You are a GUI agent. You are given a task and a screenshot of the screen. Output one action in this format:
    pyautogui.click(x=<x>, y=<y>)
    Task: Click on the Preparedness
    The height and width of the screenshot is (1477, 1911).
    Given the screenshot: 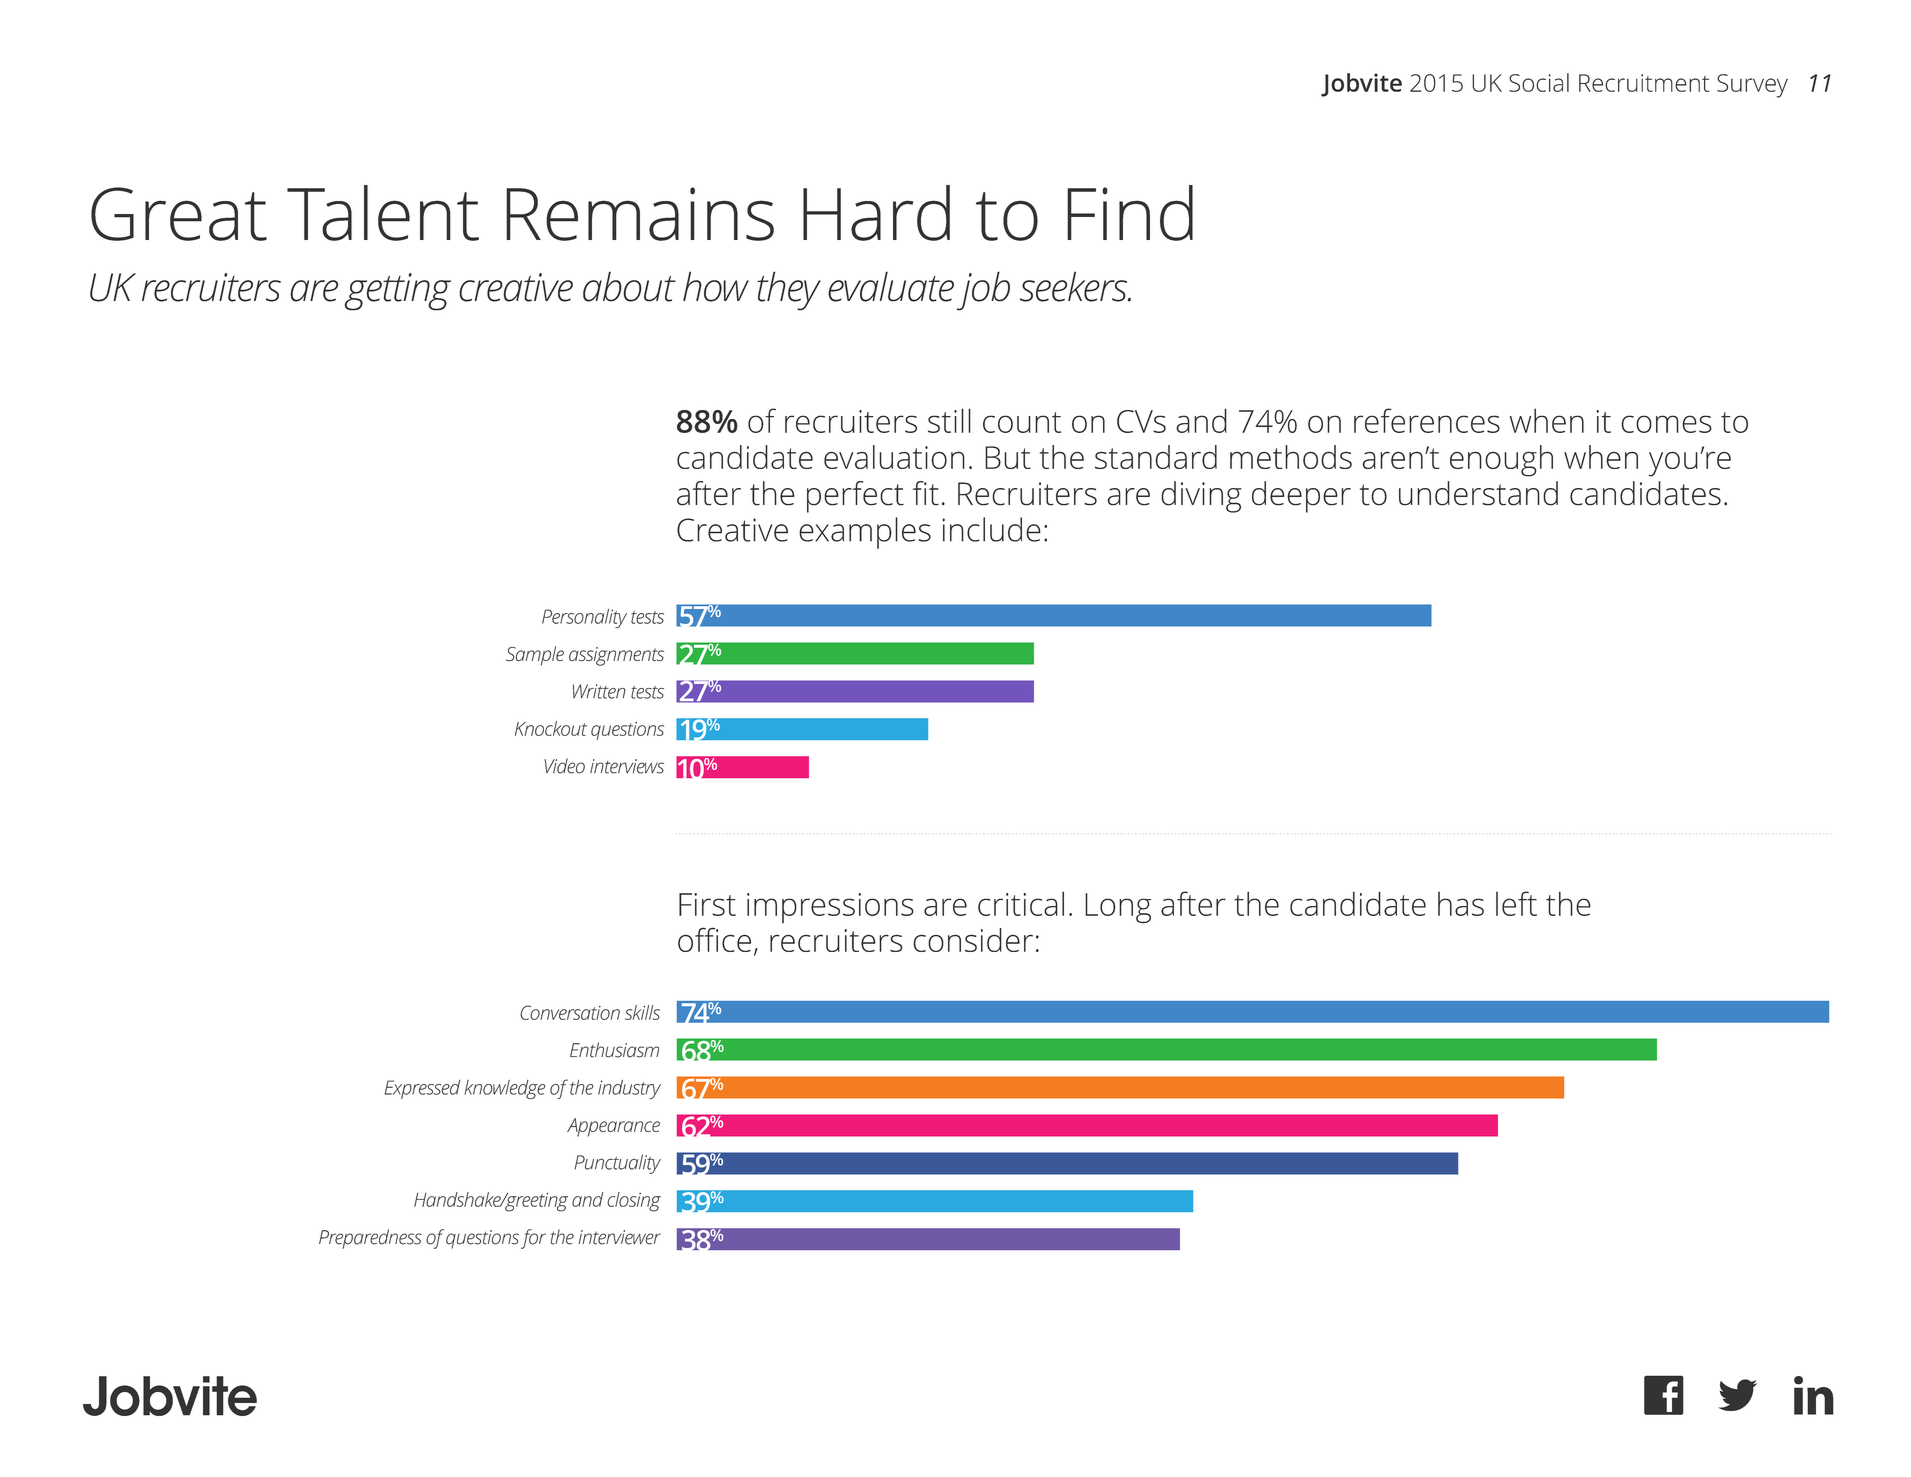 What is the action you would take?
    pyautogui.click(x=370, y=1239)
